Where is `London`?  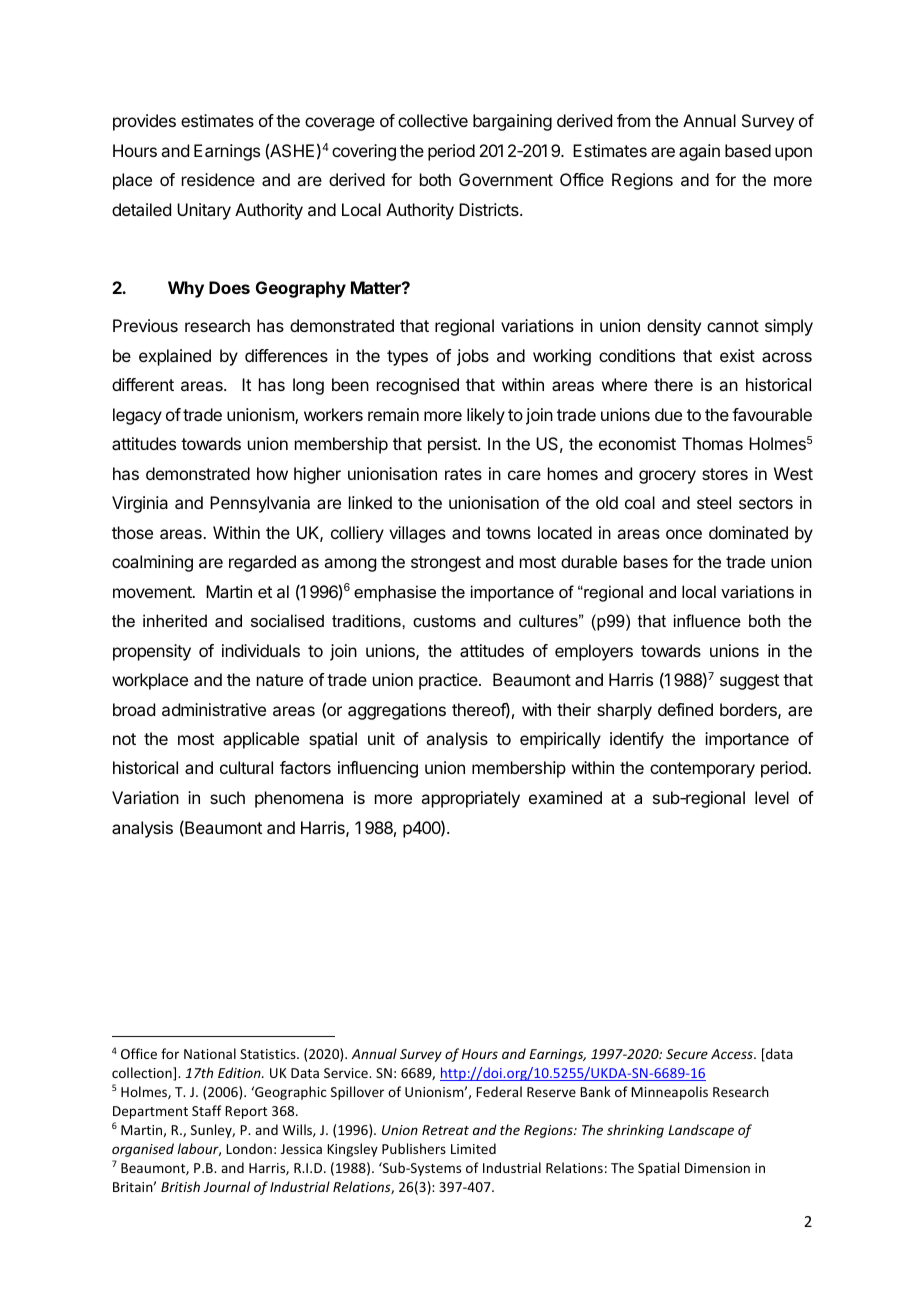
London is located at coordinates (249, 1148).
